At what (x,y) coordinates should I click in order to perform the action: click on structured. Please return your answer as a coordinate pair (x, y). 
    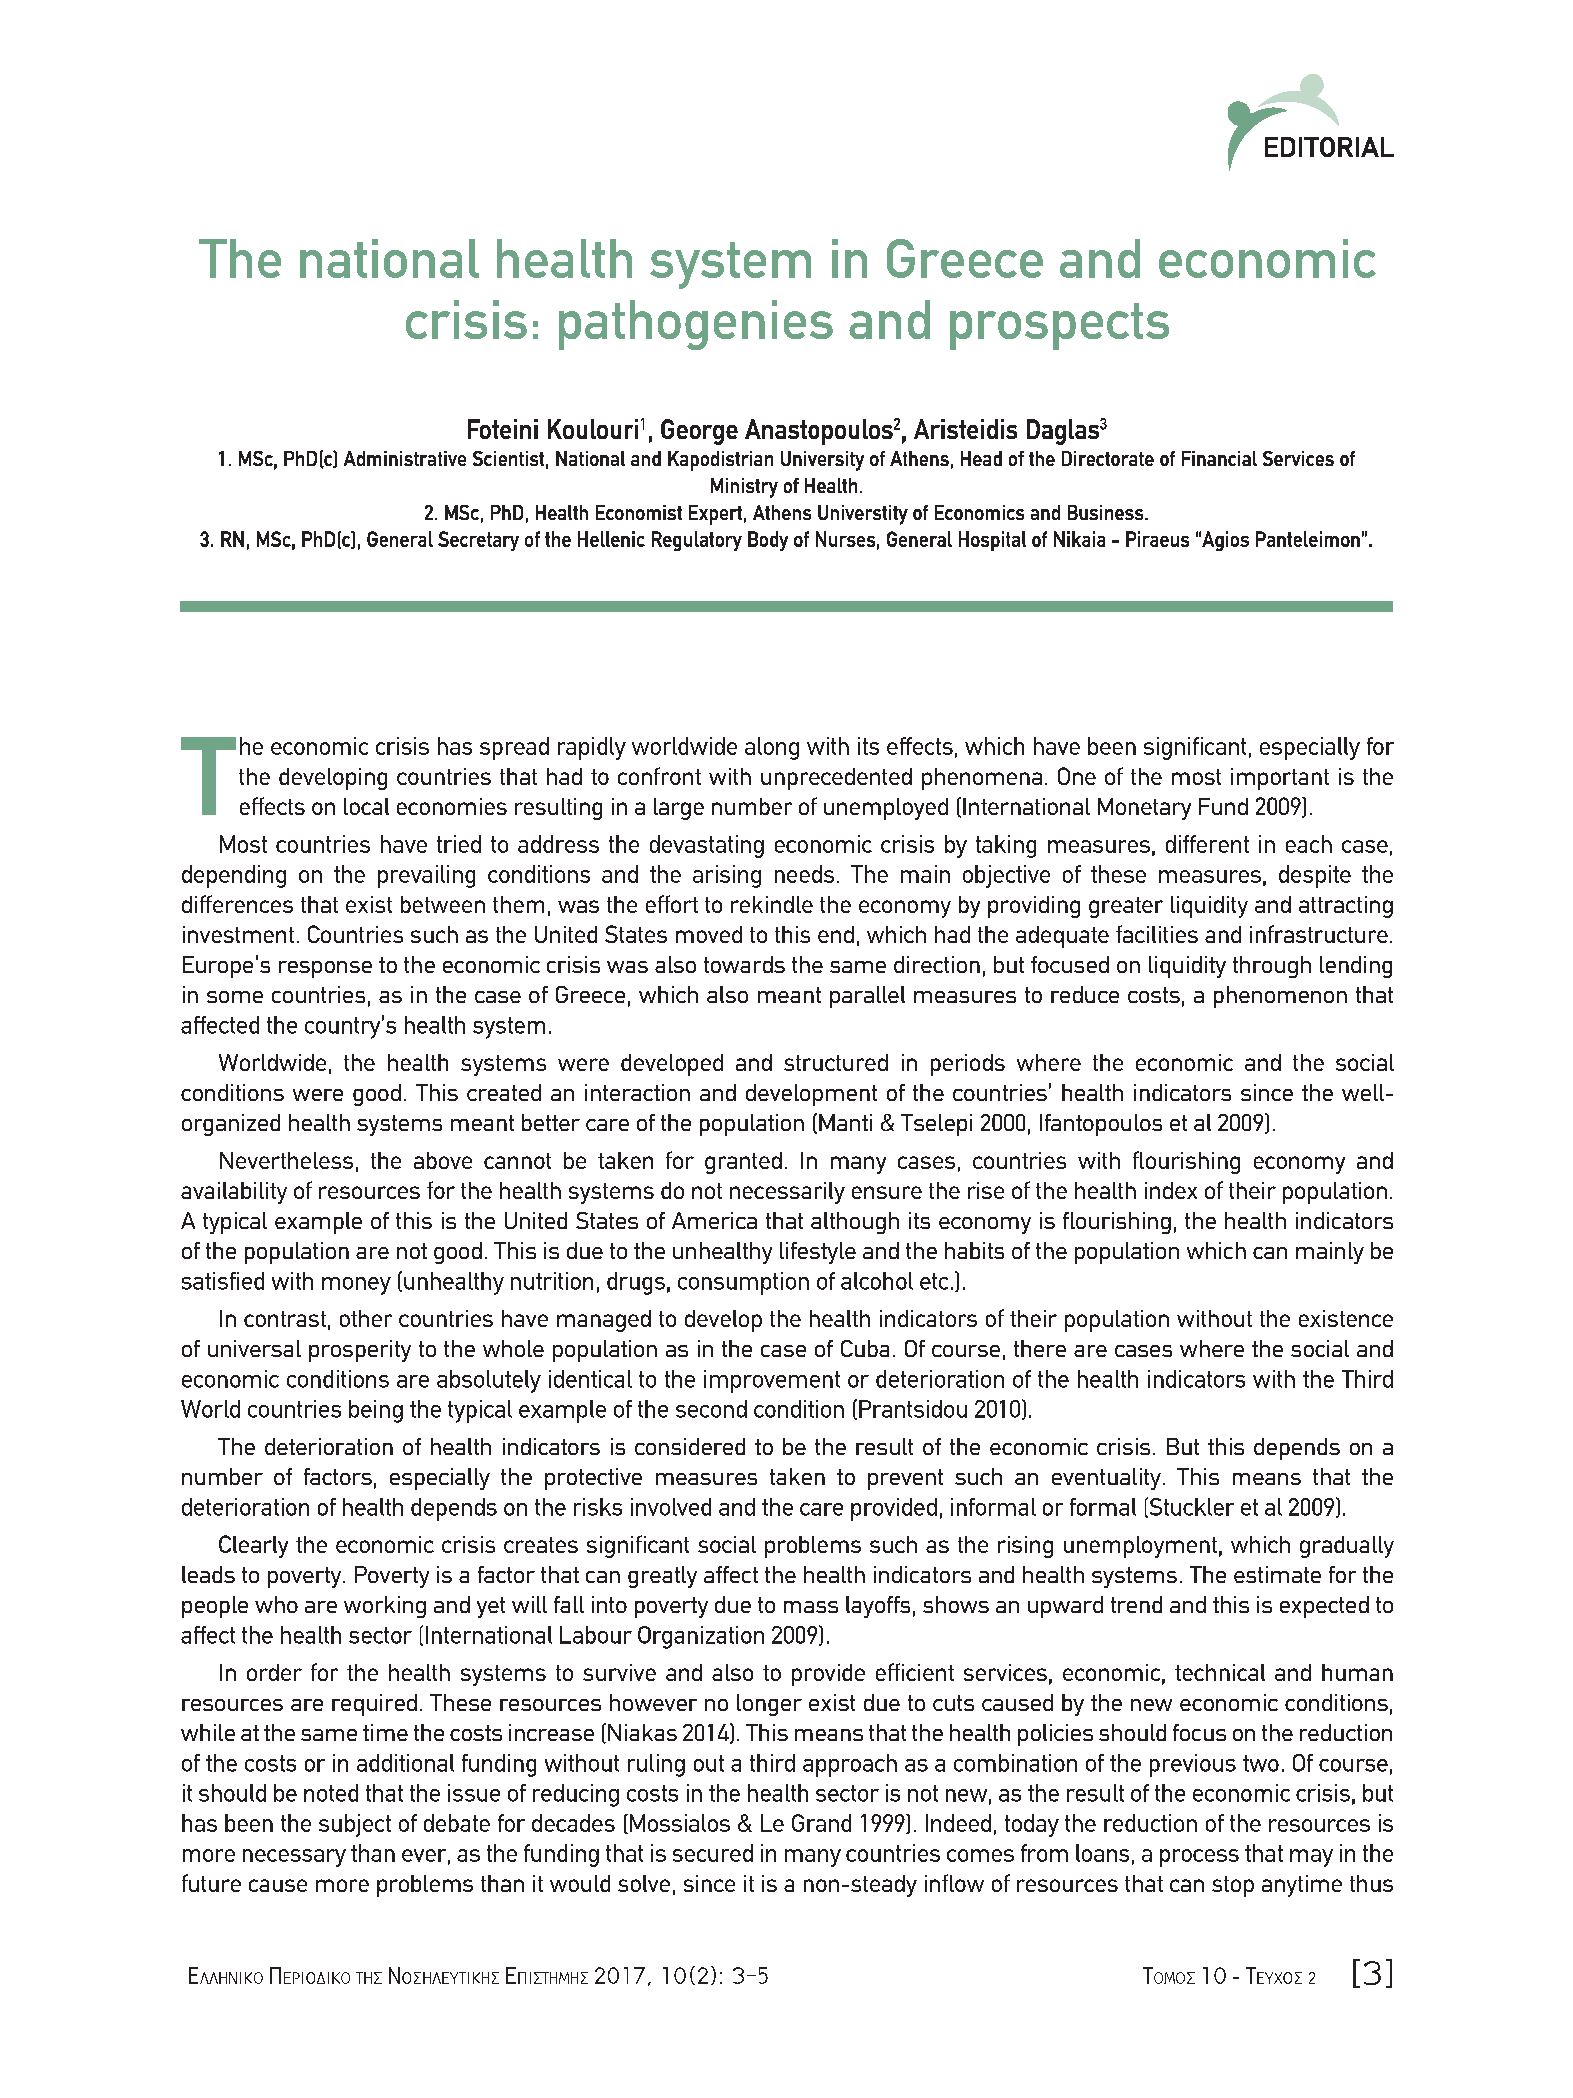
    Looking at the image, I should click on (836, 1062).
